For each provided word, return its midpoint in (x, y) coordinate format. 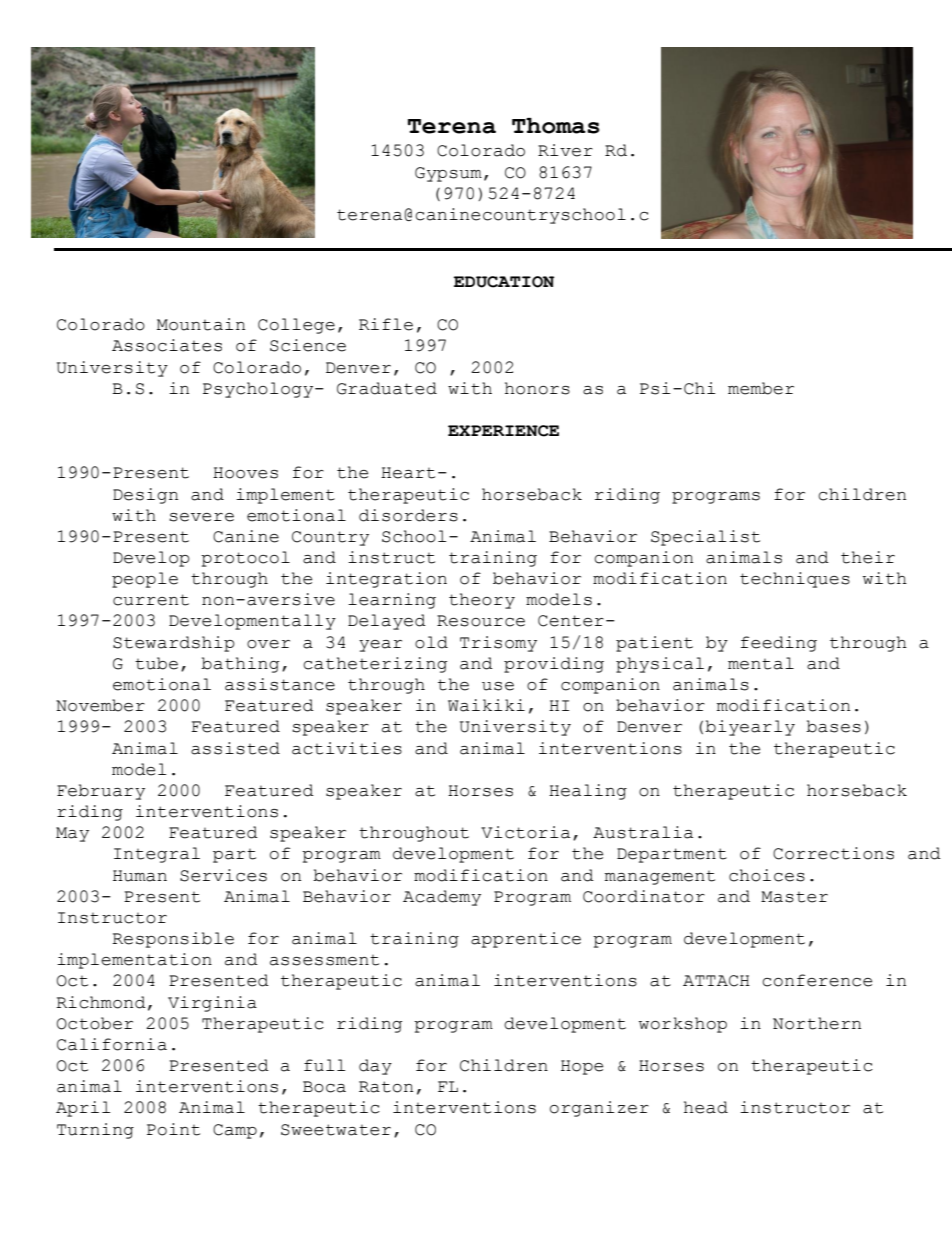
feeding (779, 644)
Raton (386, 1087)
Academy (442, 898)
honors (537, 388)
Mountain (201, 324)
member (761, 388)
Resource (481, 621)
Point (173, 1129)
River (565, 150)
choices (767, 875)
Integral (157, 855)
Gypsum (448, 174)
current (151, 600)
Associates (167, 345)
